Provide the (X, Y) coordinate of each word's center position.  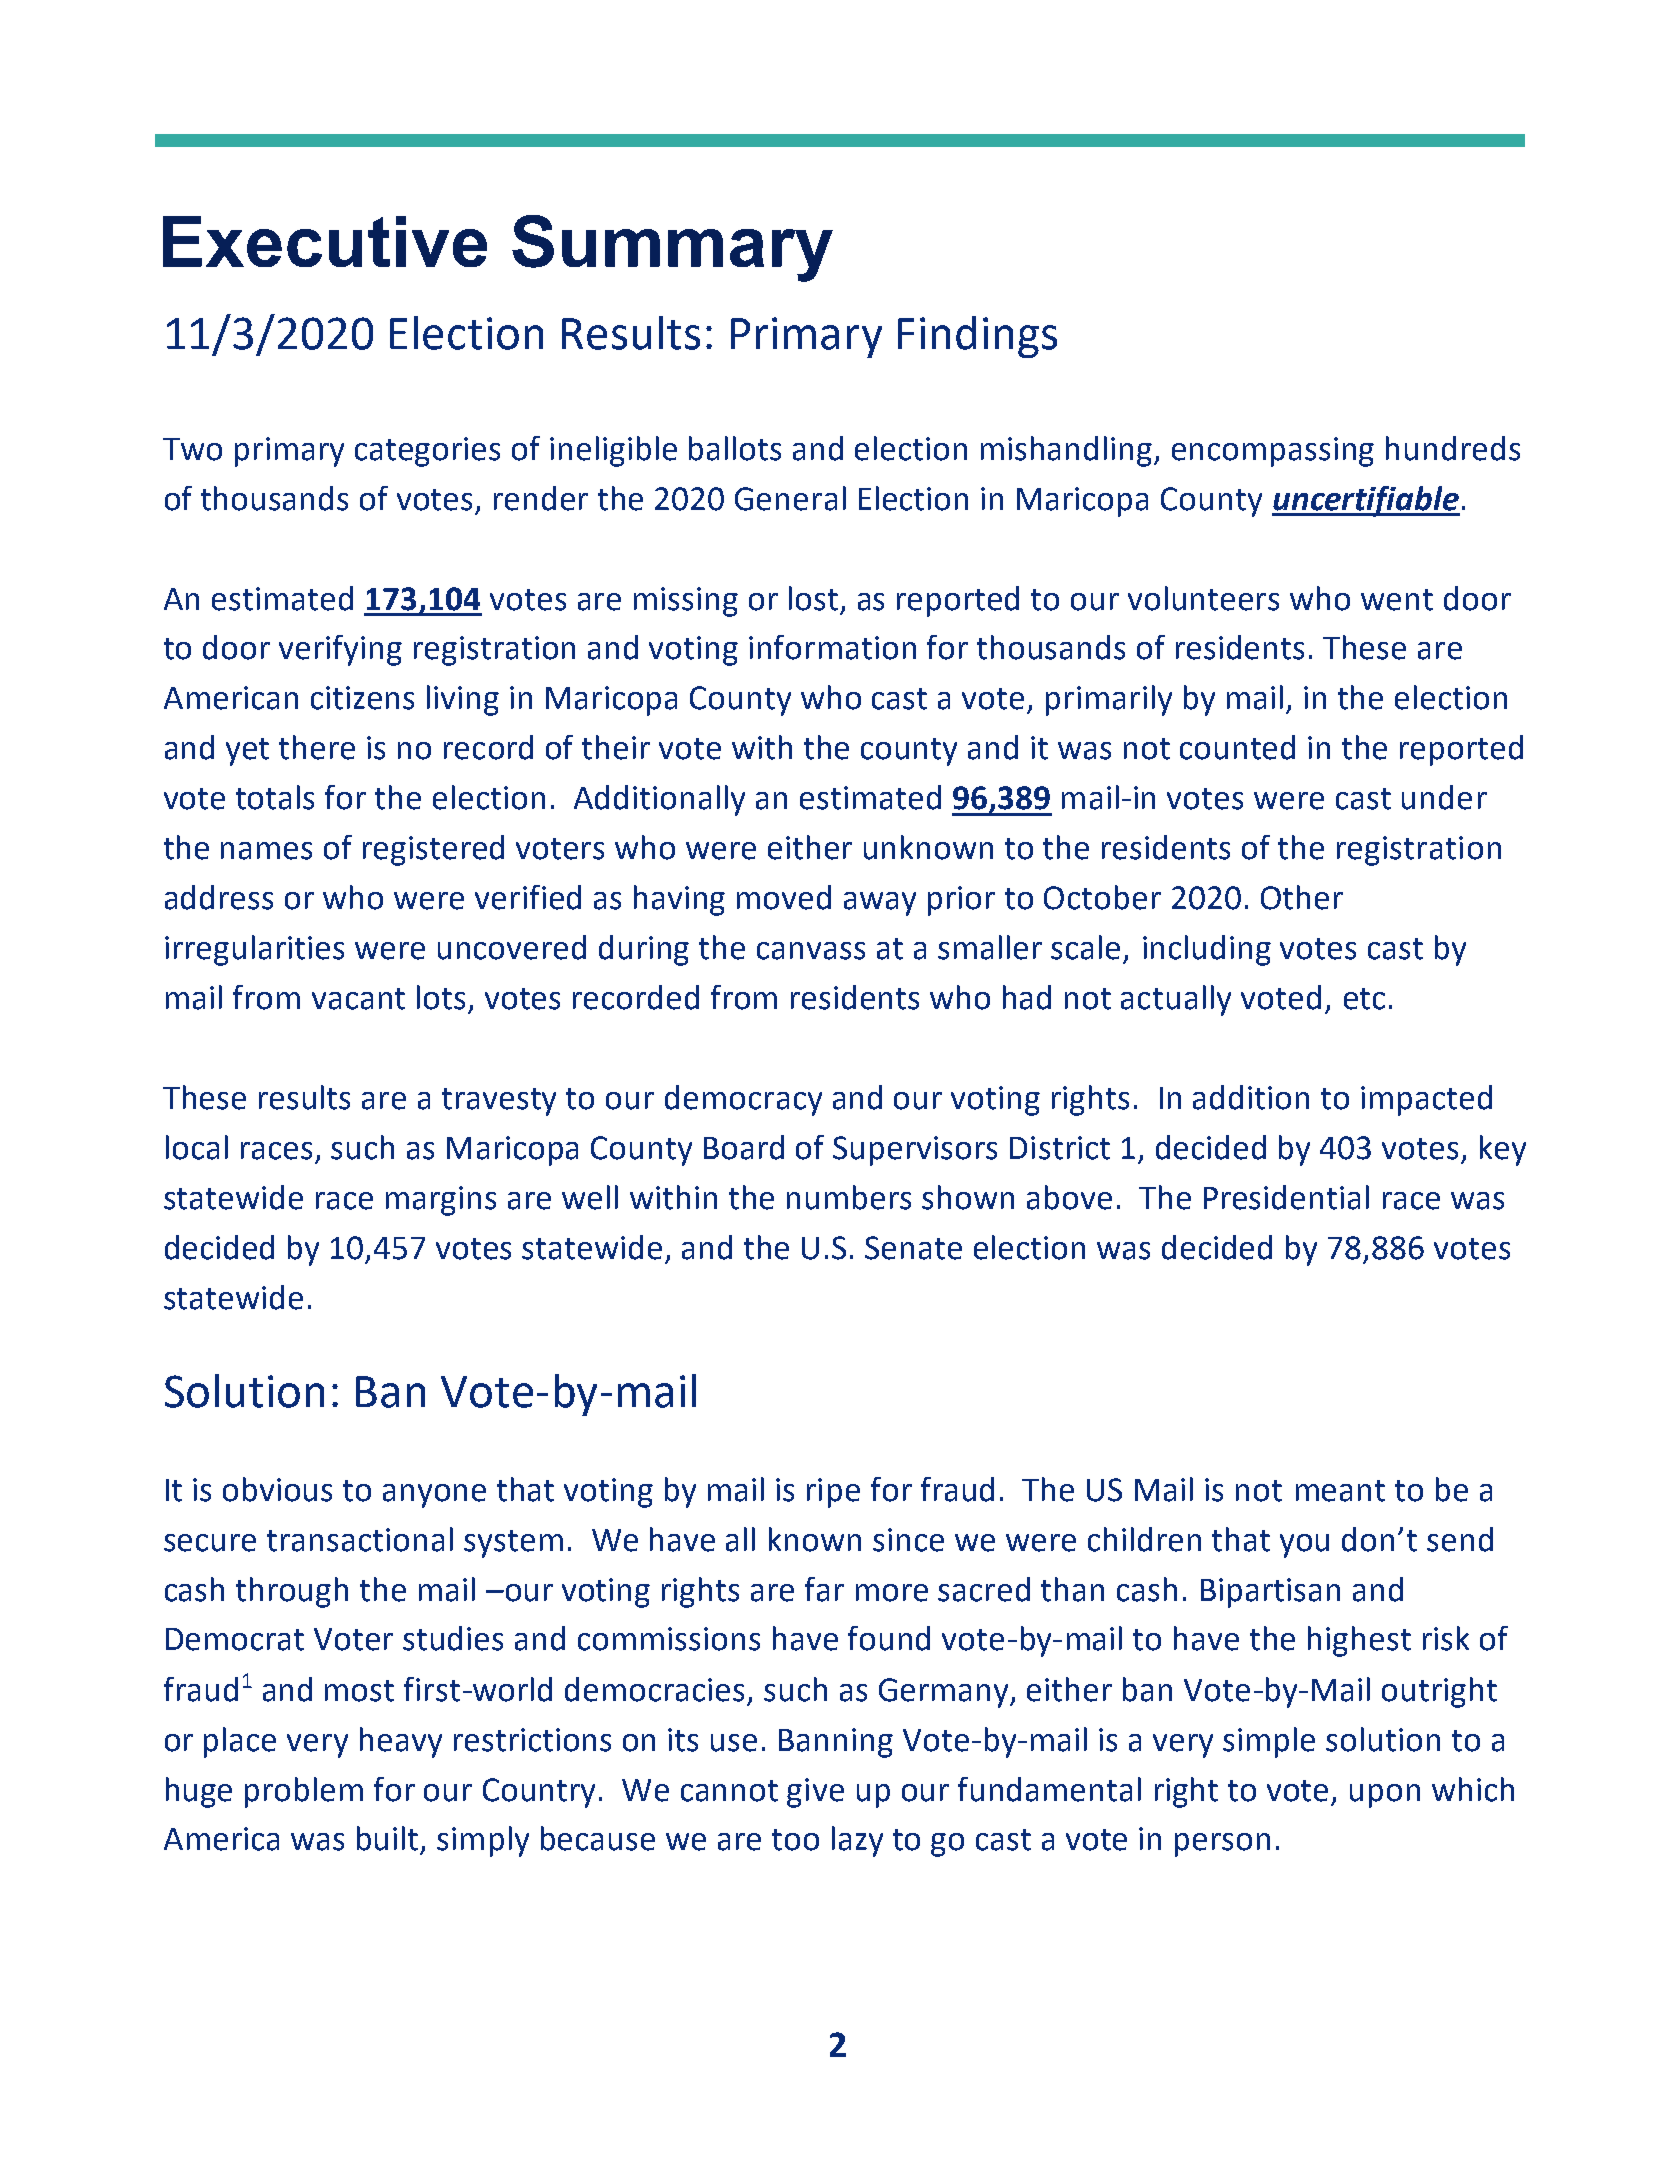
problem (304, 1792)
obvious (277, 1489)
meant (1340, 1491)
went (1397, 600)
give (815, 1793)
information (832, 647)
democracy (743, 1100)
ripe (833, 1493)
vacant (358, 999)
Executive (325, 241)
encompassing (1273, 452)
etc (1364, 999)
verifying (340, 650)
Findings (977, 337)
